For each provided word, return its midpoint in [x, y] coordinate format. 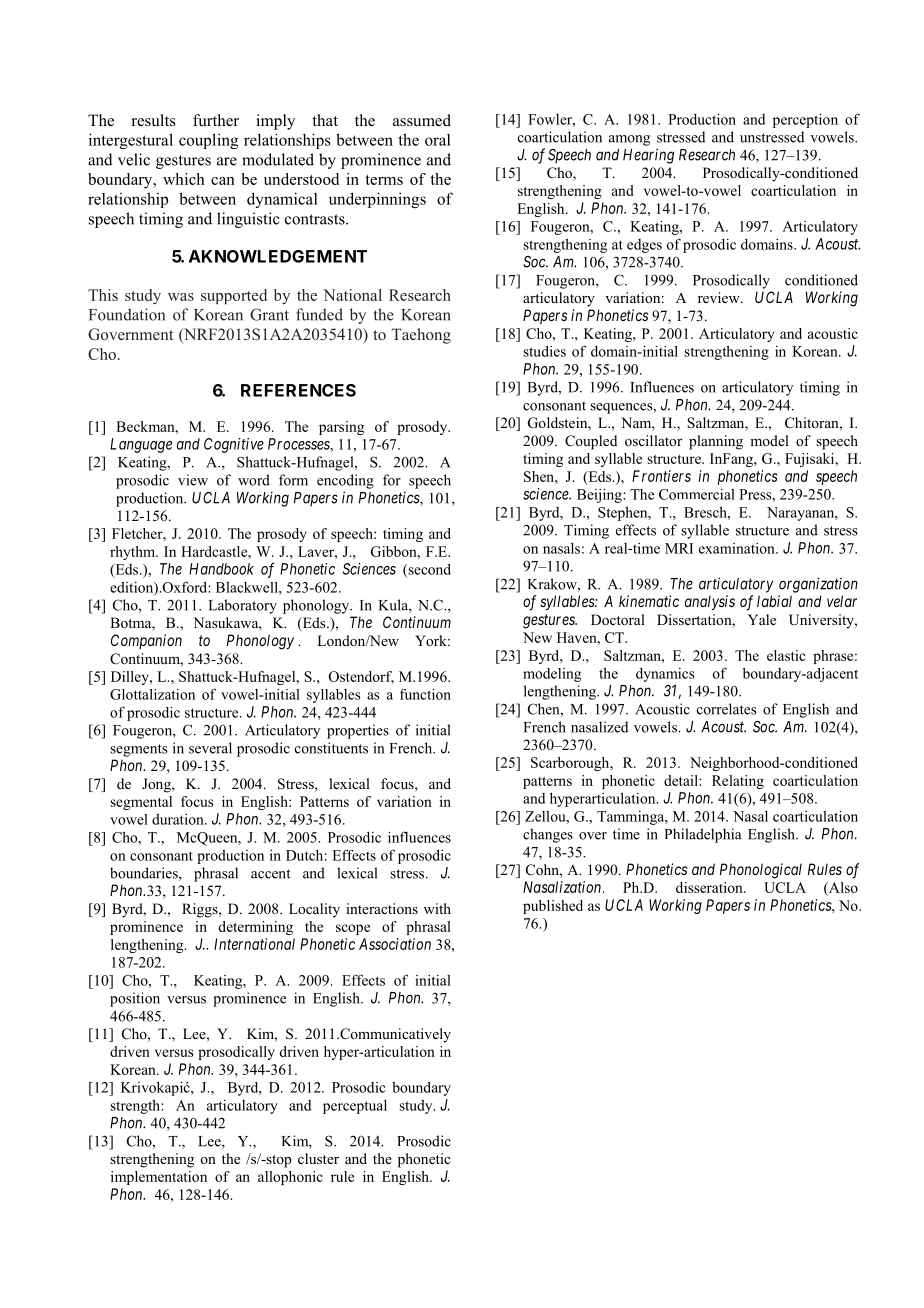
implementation [159, 1178]
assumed [422, 120]
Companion [146, 641]
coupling [208, 141]
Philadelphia [703, 835]
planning [716, 442]
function [425, 694]
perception [805, 120]
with [437, 908]
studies [544, 351]
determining [255, 928]
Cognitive [234, 445]
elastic [786, 655]
